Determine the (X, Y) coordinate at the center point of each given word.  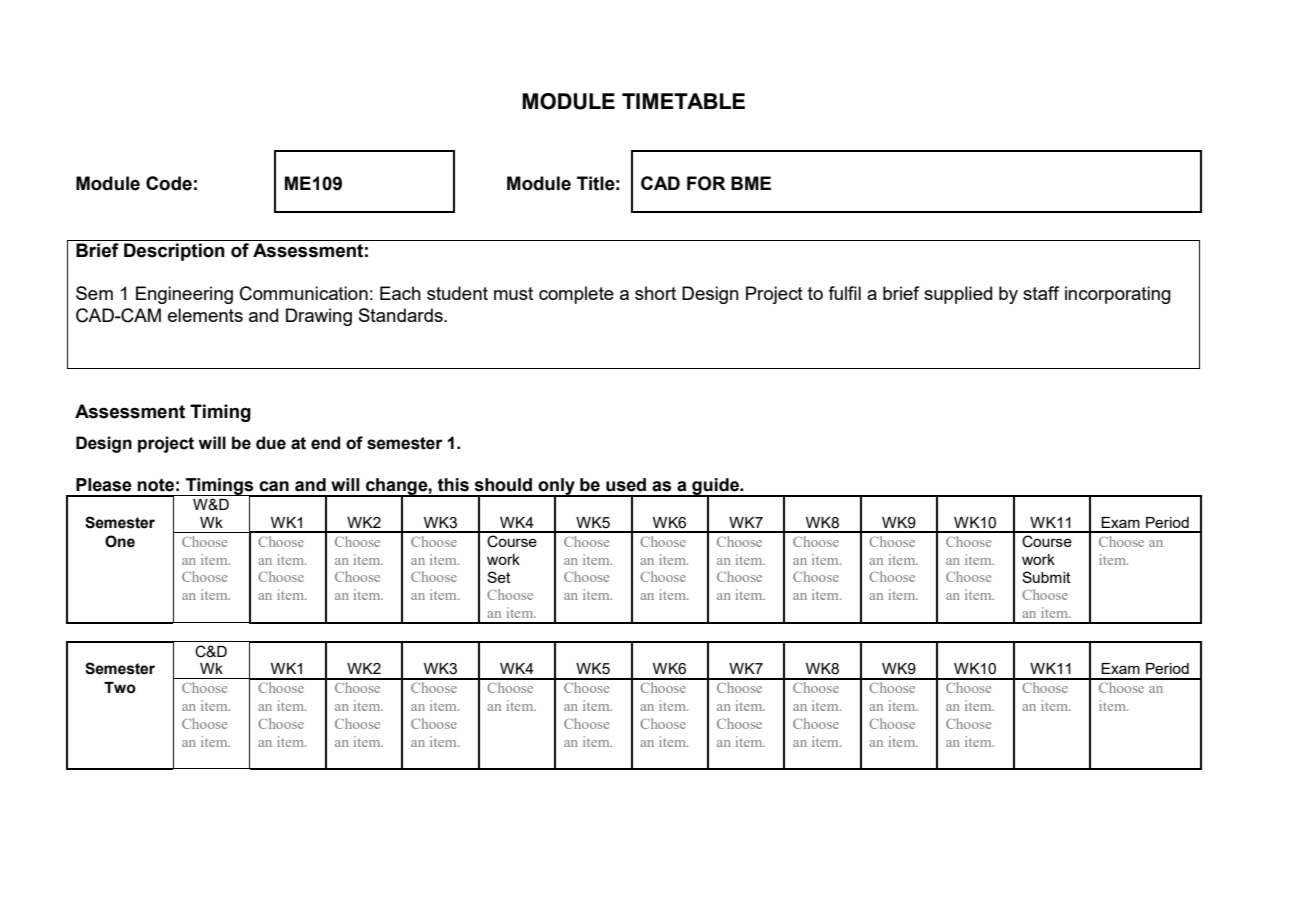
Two (120, 688)
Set (499, 577)
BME (751, 183)
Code (169, 183)
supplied (958, 295)
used (626, 485)
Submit (1046, 577)
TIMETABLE (683, 101)
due (271, 443)
